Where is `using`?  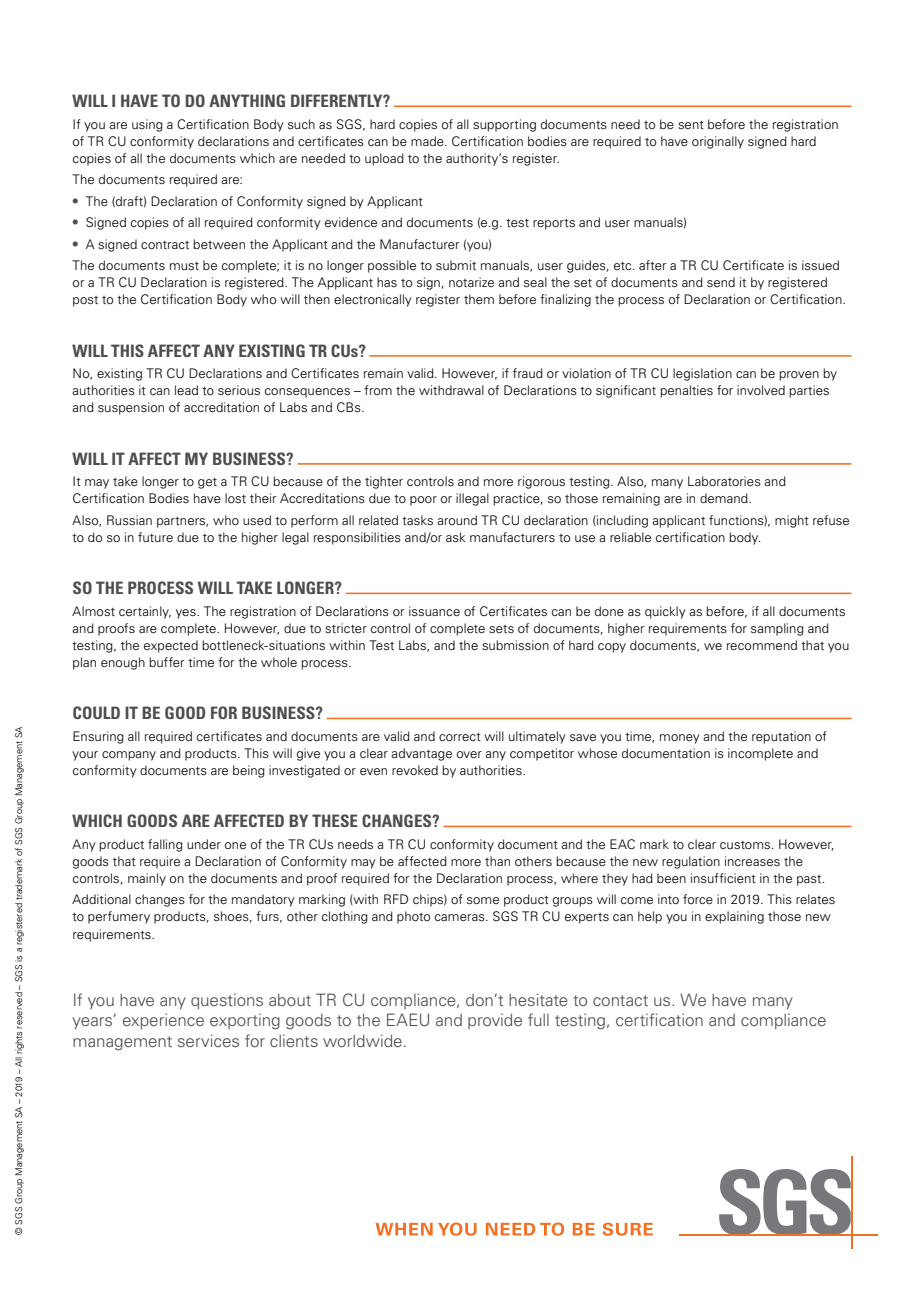
using is located at coordinates (147, 125).
